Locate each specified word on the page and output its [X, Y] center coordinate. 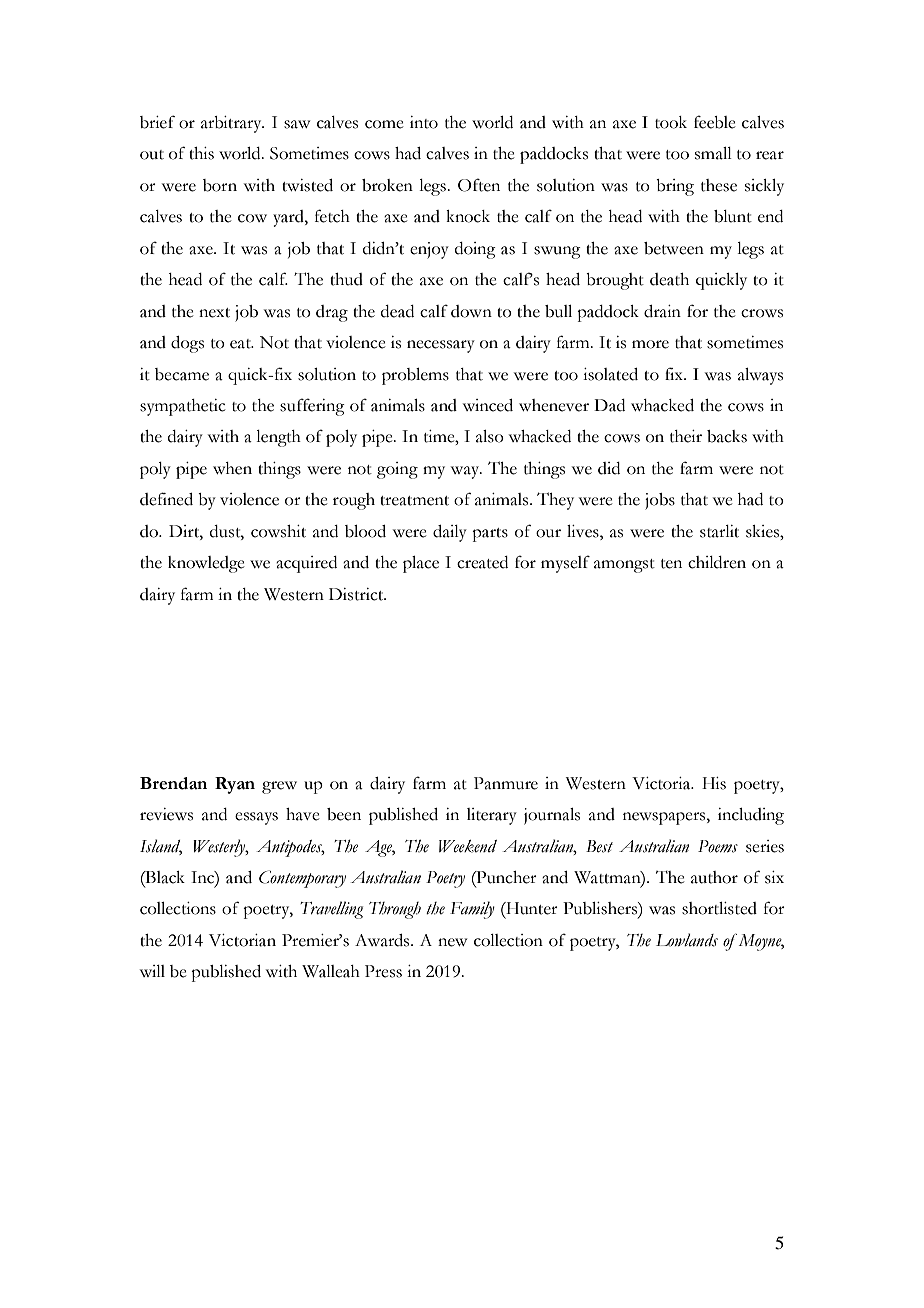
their [686, 436]
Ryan [235, 785]
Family [472, 910]
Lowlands [687, 940]
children [717, 562]
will [152, 971]
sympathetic [183, 407]
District [357, 594]
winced [488, 405]
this [201, 153]
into [424, 122]
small [713, 153]
